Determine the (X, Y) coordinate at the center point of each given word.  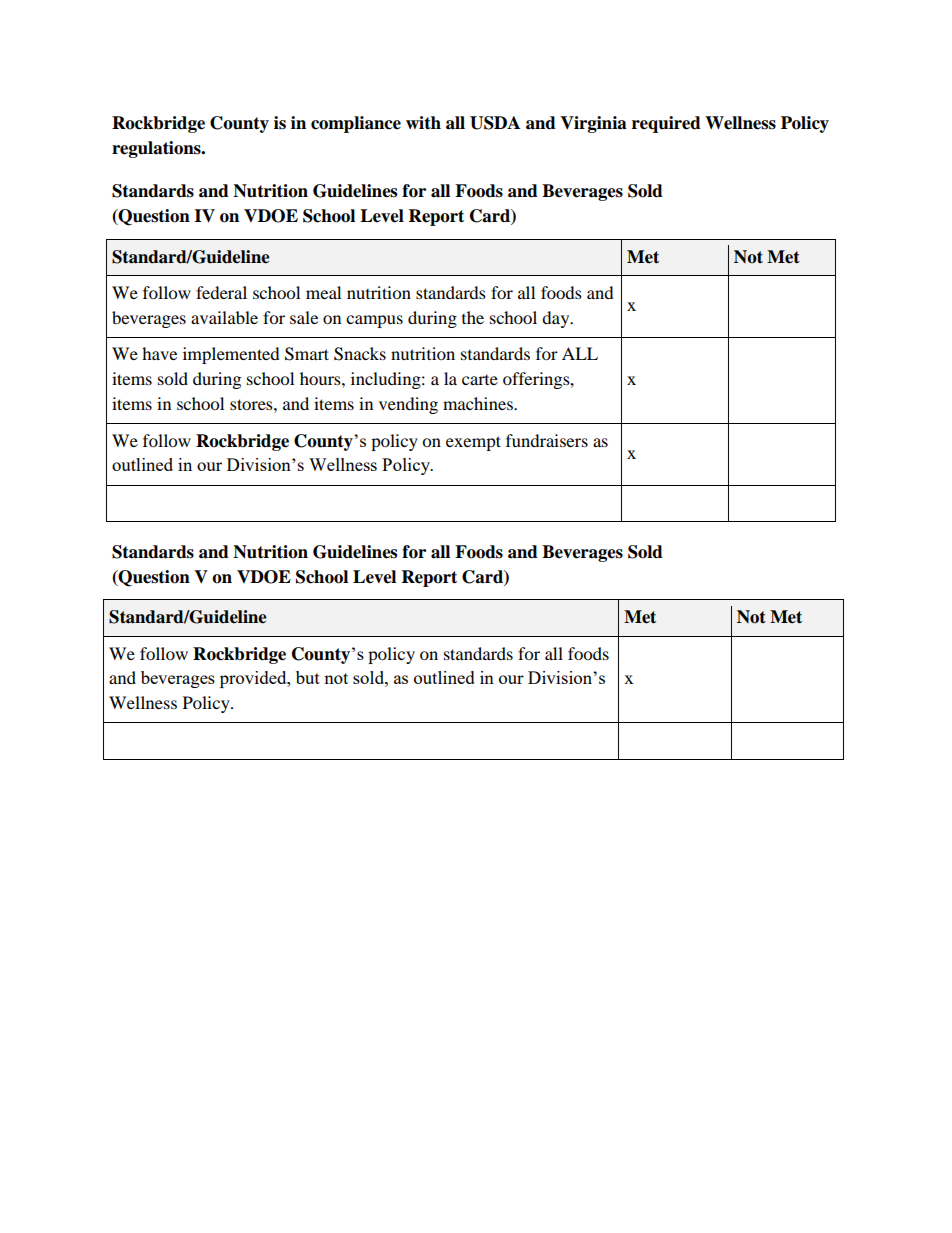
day (557, 319)
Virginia (593, 124)
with (423, 123)
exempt (473, 443)
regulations (157, 149)
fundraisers (547, 440)
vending (408, 405)
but (308, 677)
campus (374, 321)
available (224, 317)
